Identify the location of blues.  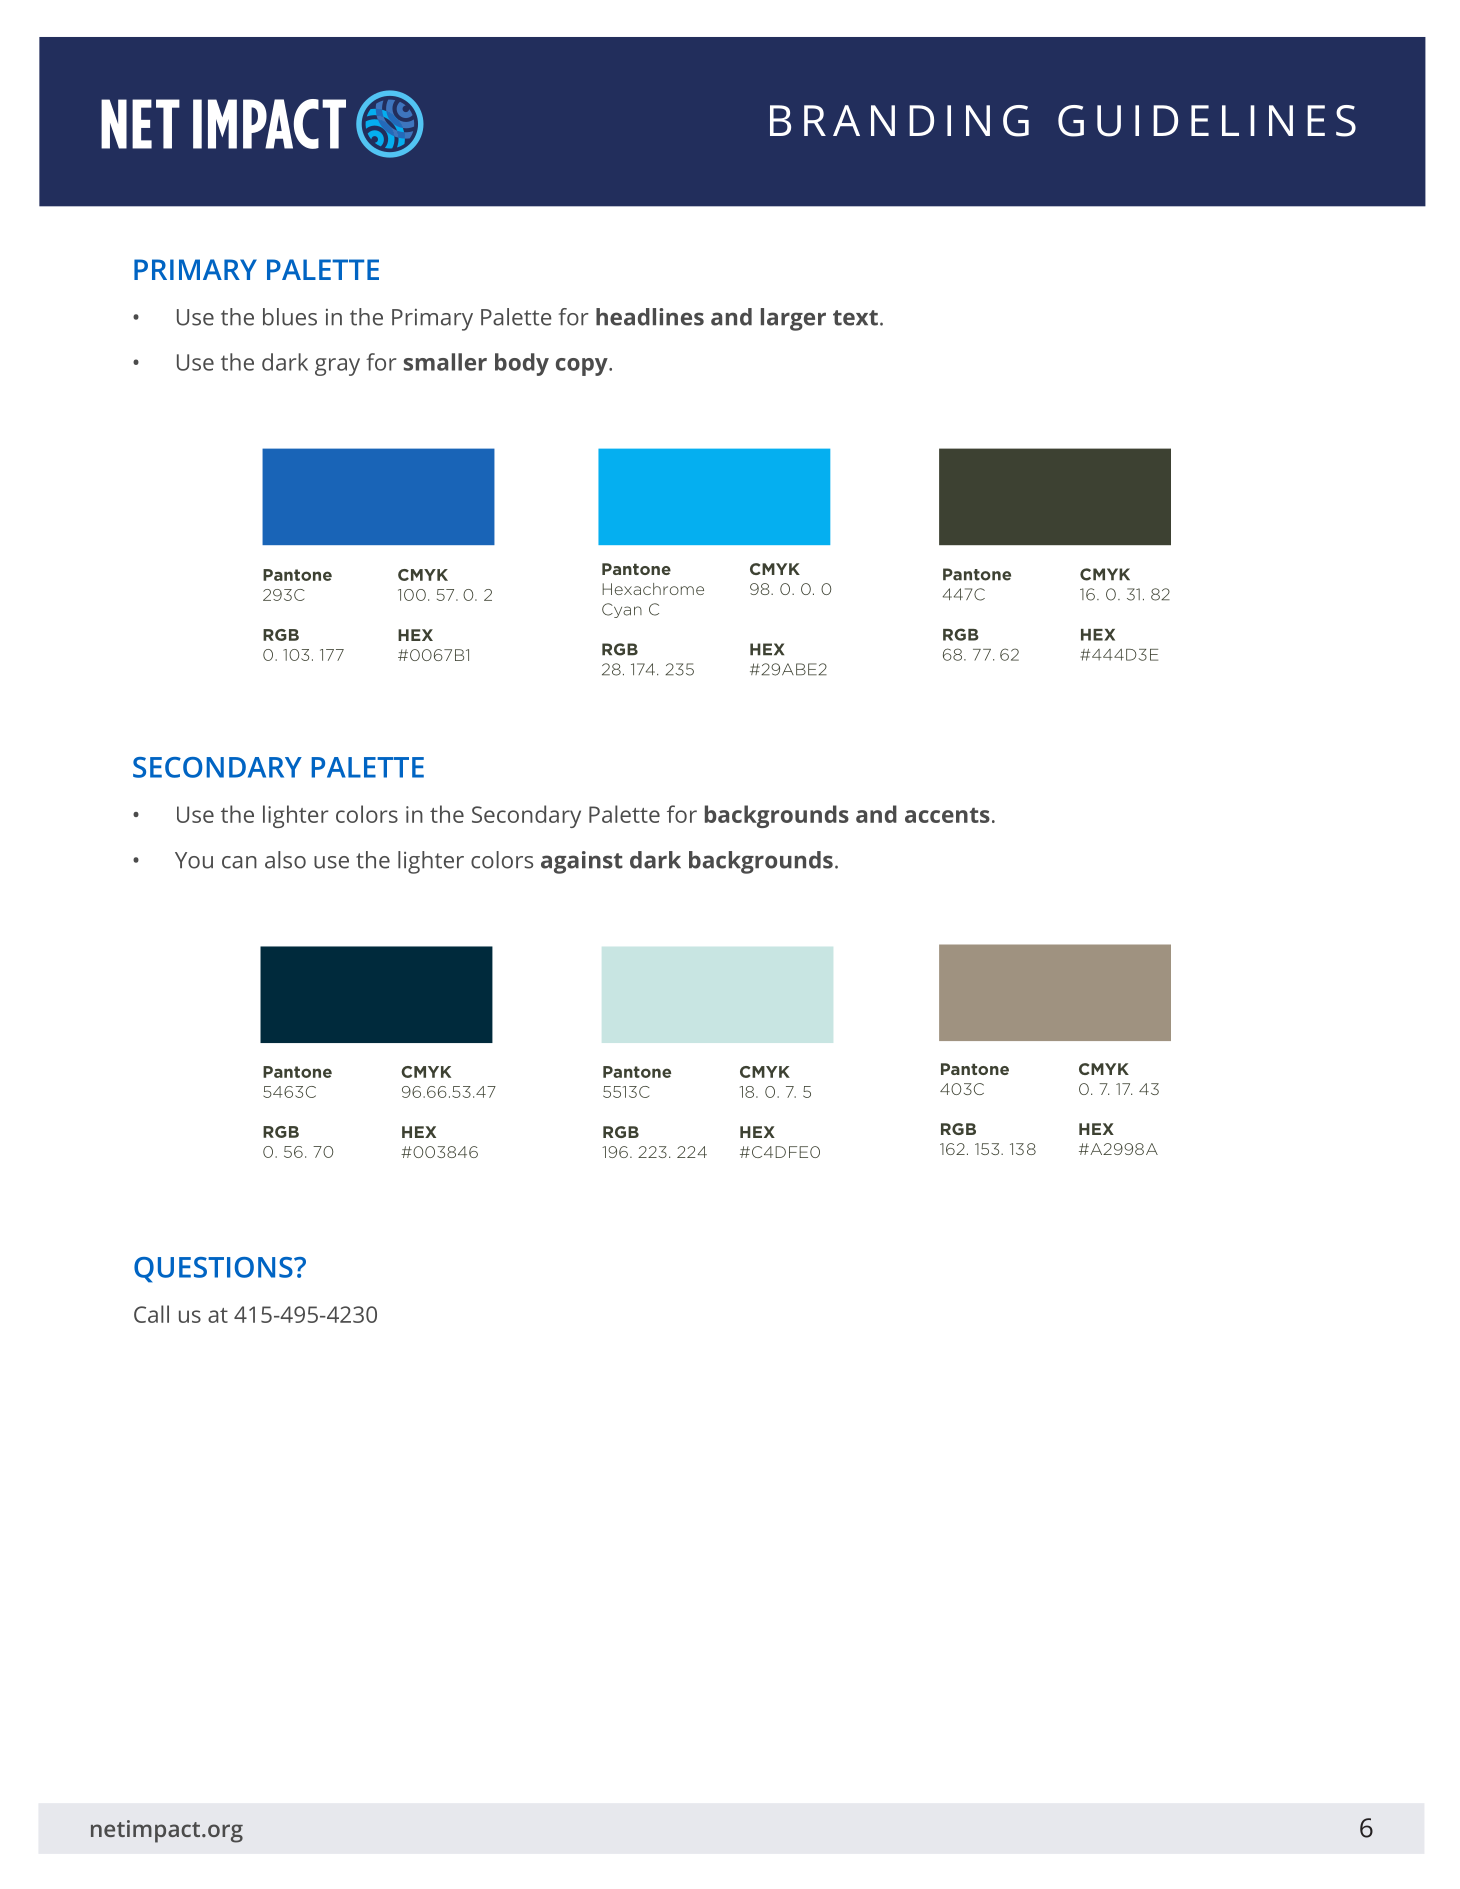
(290, 317).
